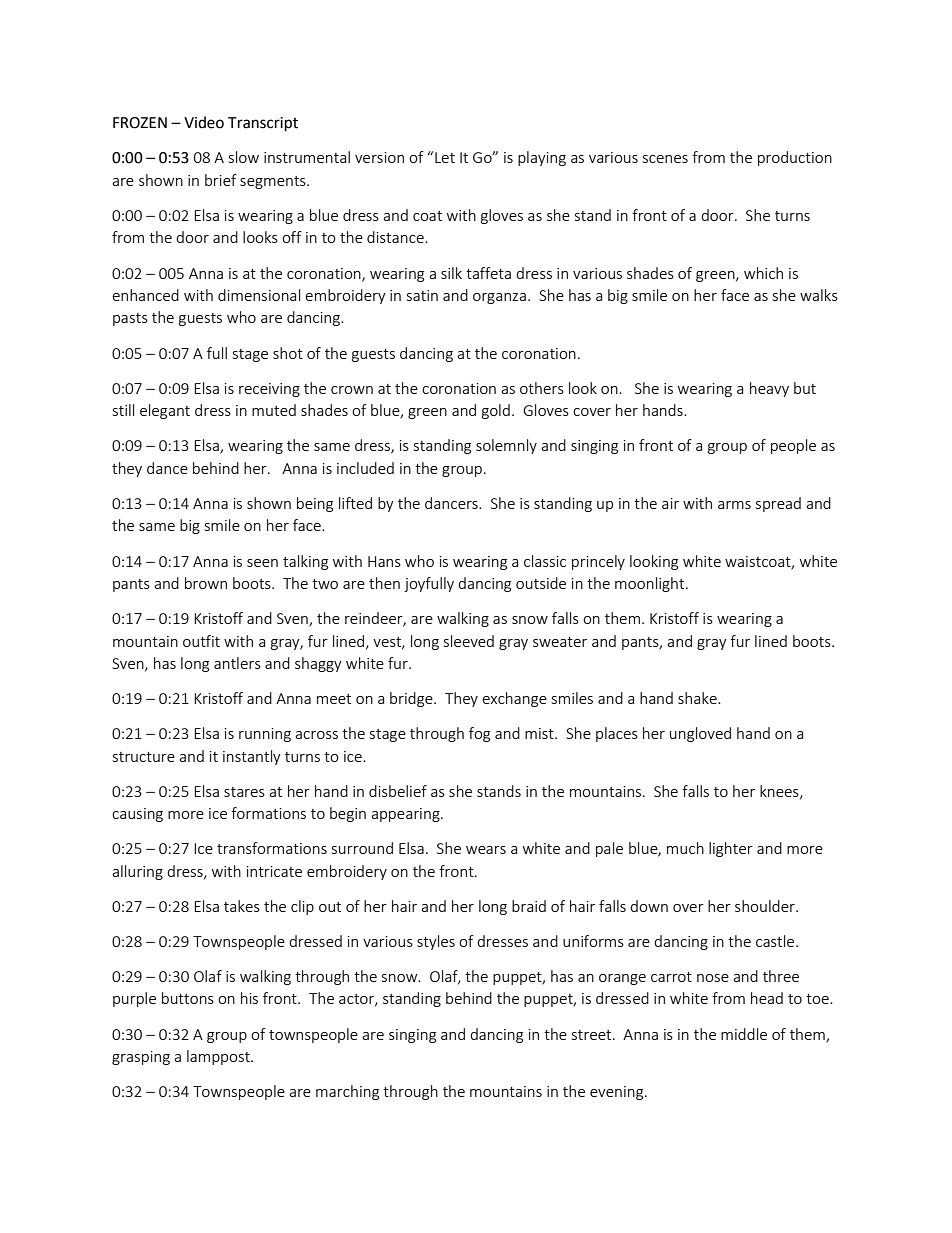 Image resolution: width=952 pixels, height=1233 pixels. Describe the element at coordinates (445, 157) in the image. I see `Let` at that location.
